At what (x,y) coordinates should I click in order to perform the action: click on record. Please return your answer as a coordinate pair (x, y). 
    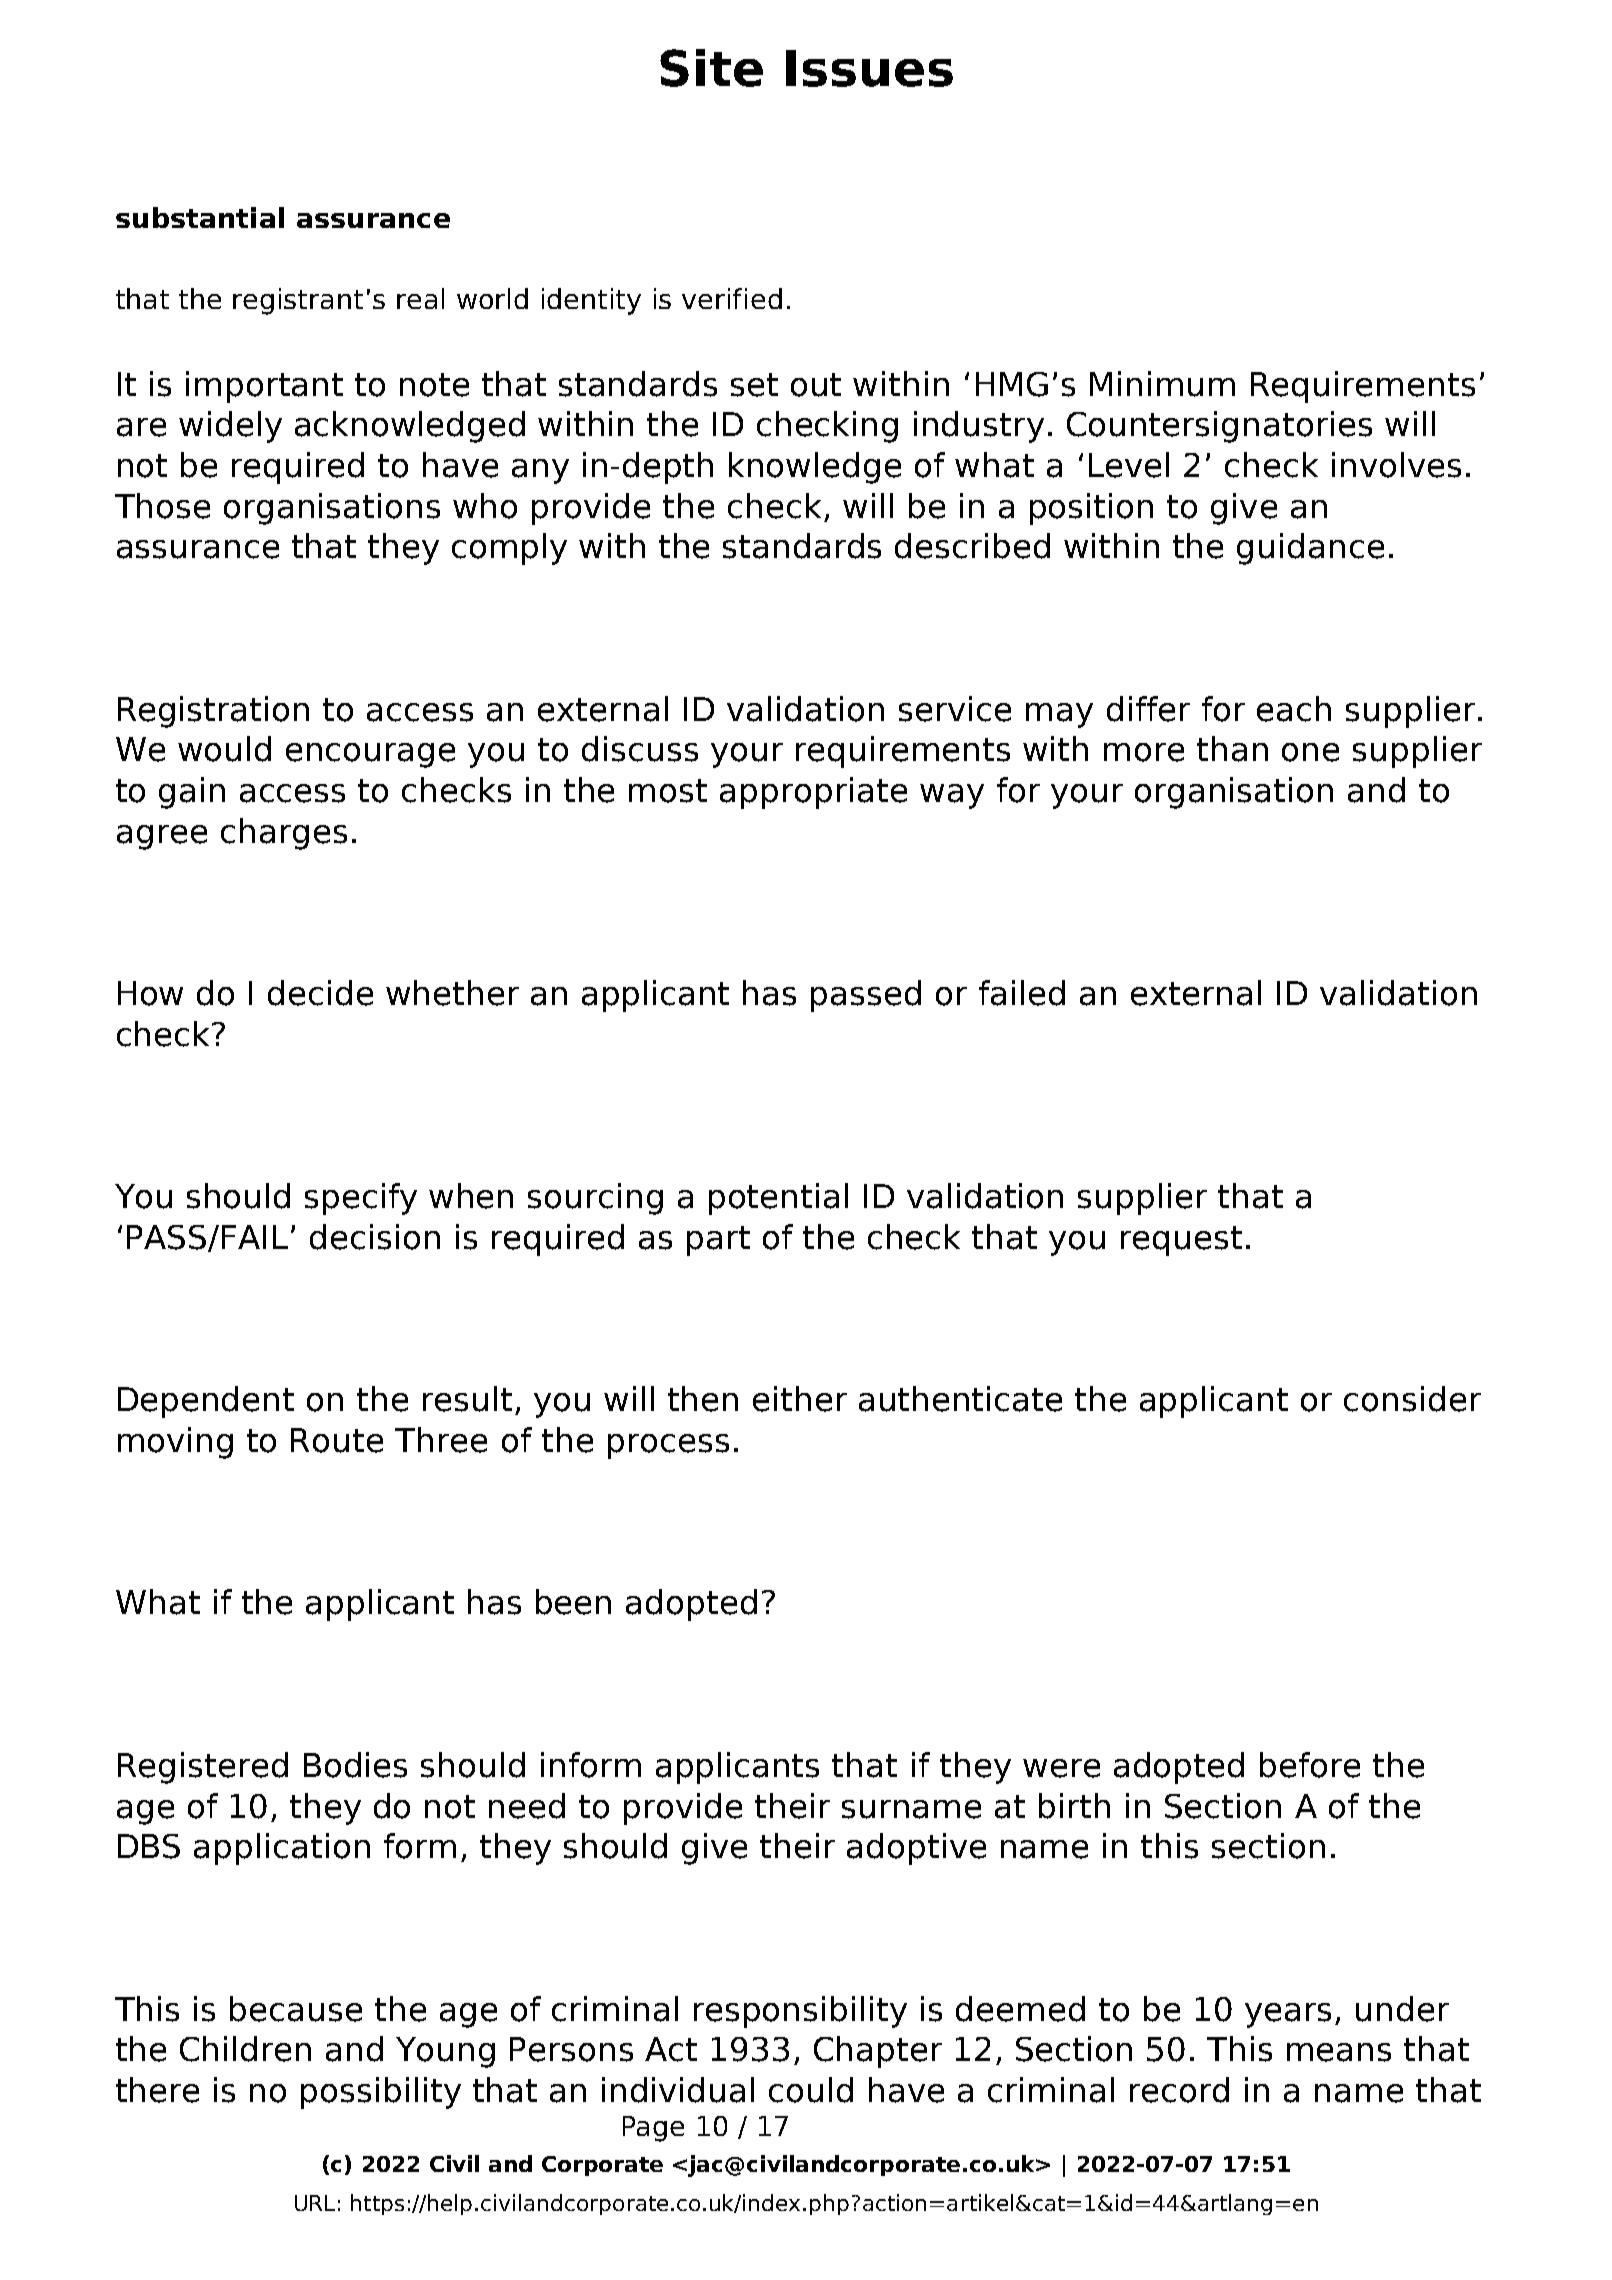
    Looking at the image, I should click on (1179, 2090).
